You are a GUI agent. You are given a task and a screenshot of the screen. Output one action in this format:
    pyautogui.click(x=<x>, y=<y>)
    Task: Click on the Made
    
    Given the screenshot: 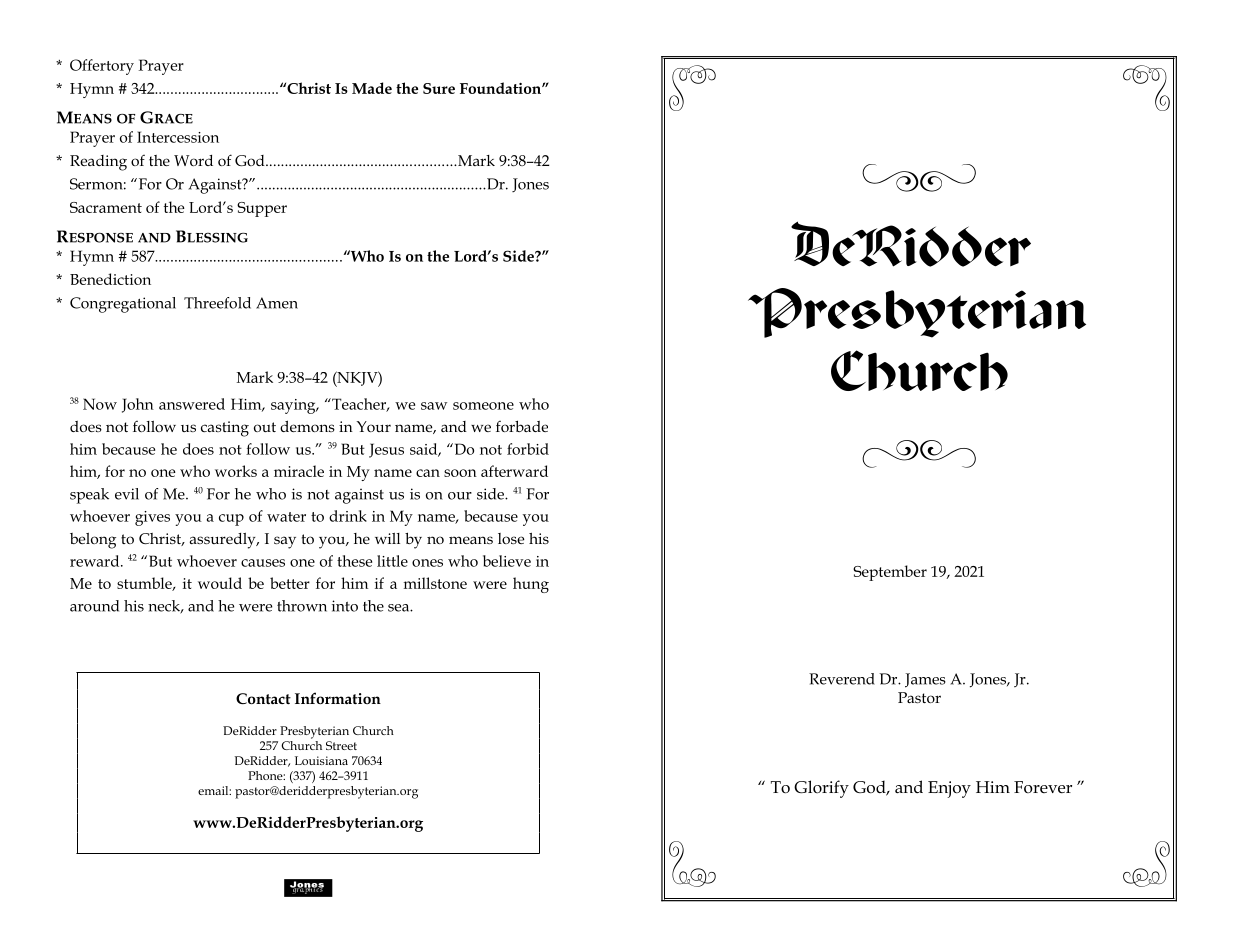 What is the action you would take?
    pyautogui.click(x=372, y=88)
